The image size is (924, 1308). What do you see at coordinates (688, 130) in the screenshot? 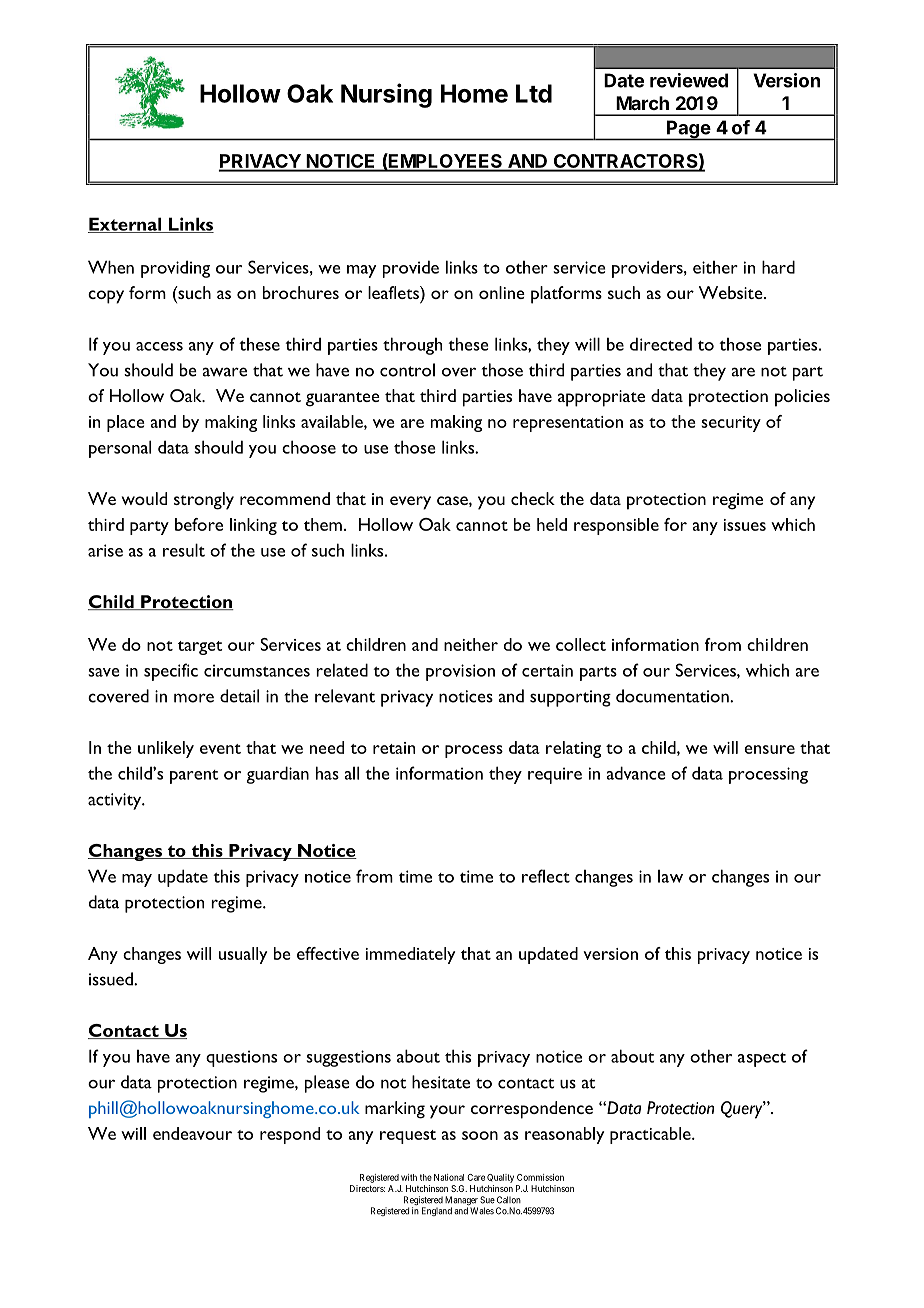
I see `Page` at bounding box center [688, 130].
